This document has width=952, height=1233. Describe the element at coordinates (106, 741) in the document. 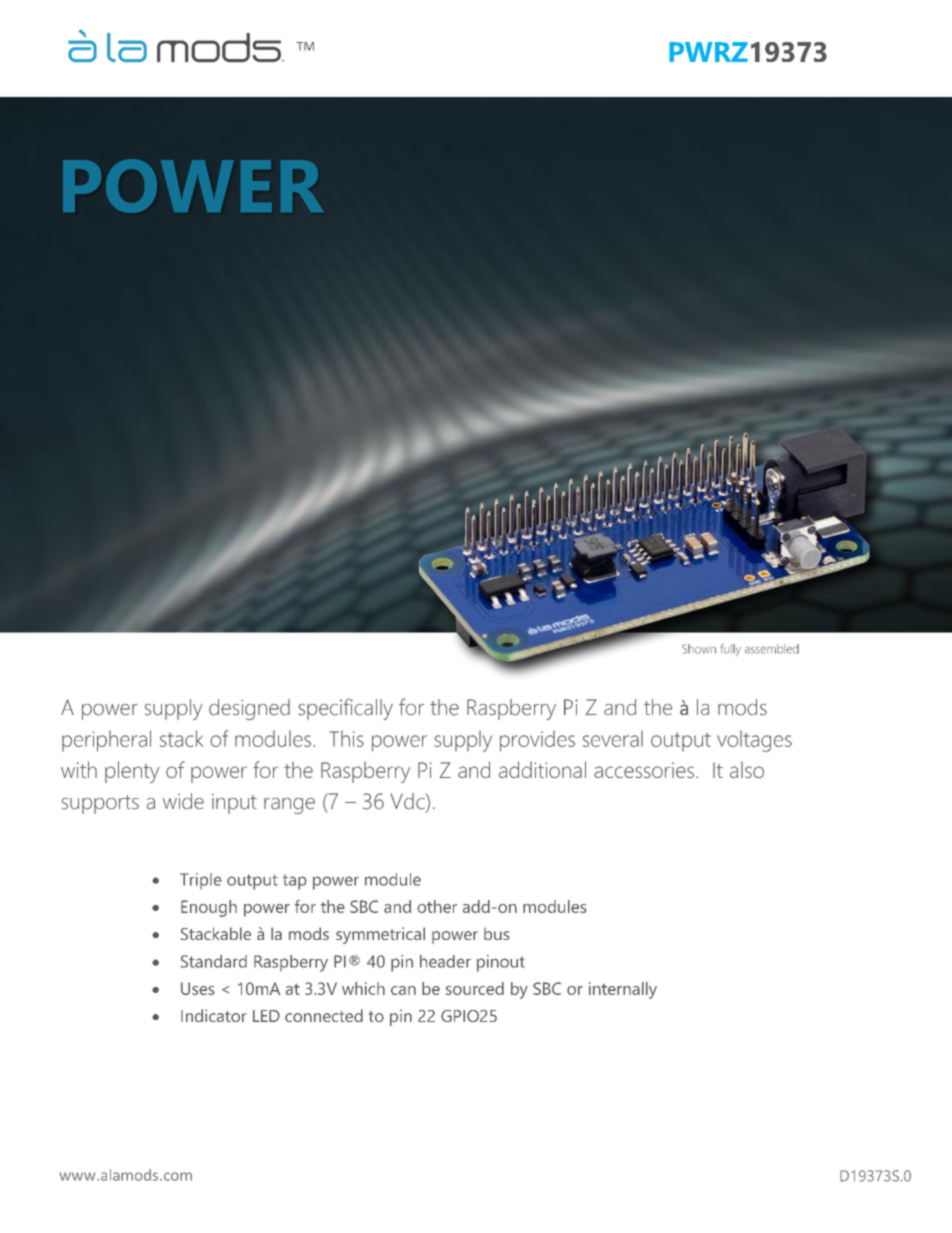

I see `peripheral` at that location.
